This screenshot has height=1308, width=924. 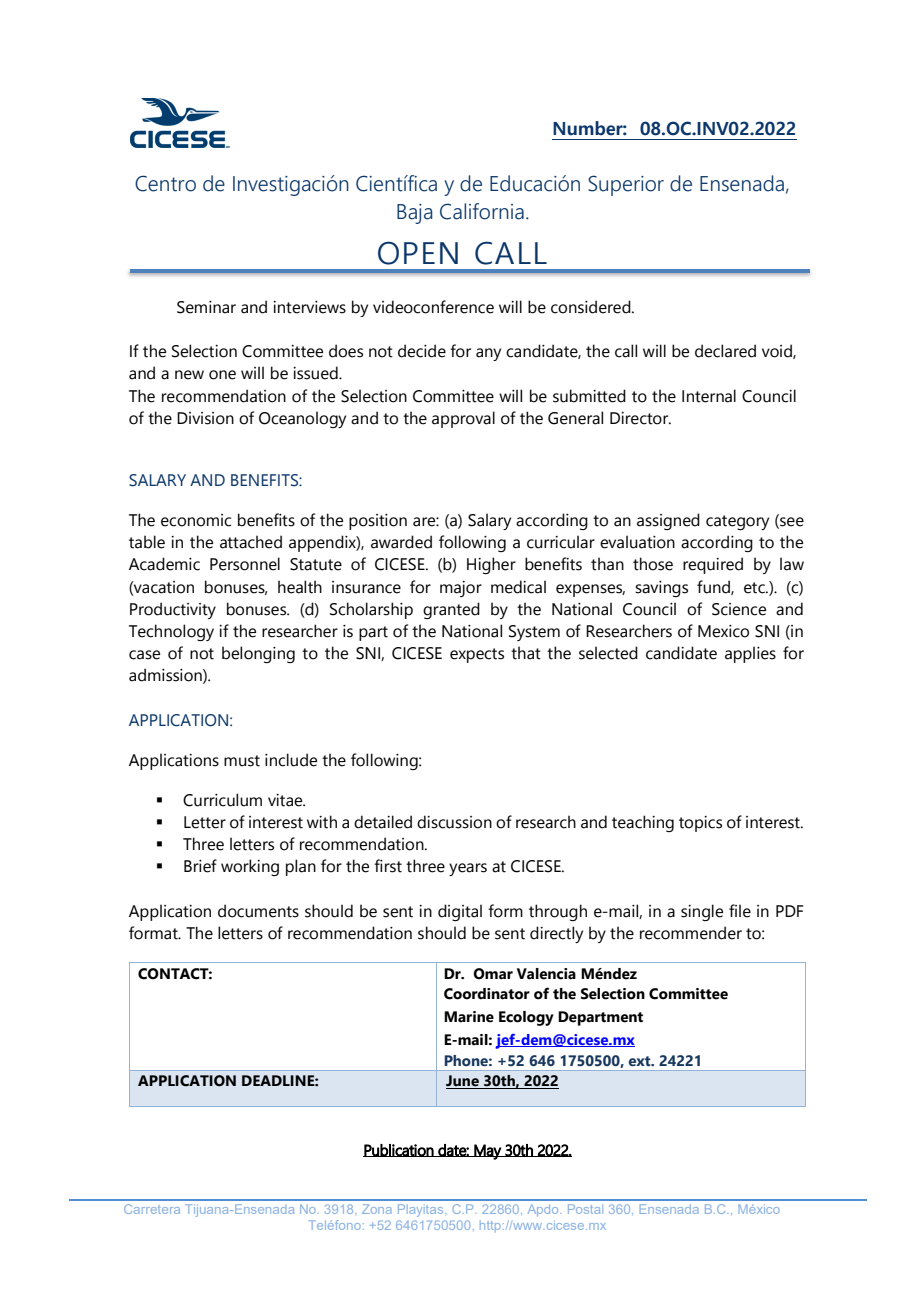 I want to click on category, so click(x=737, y=522).
